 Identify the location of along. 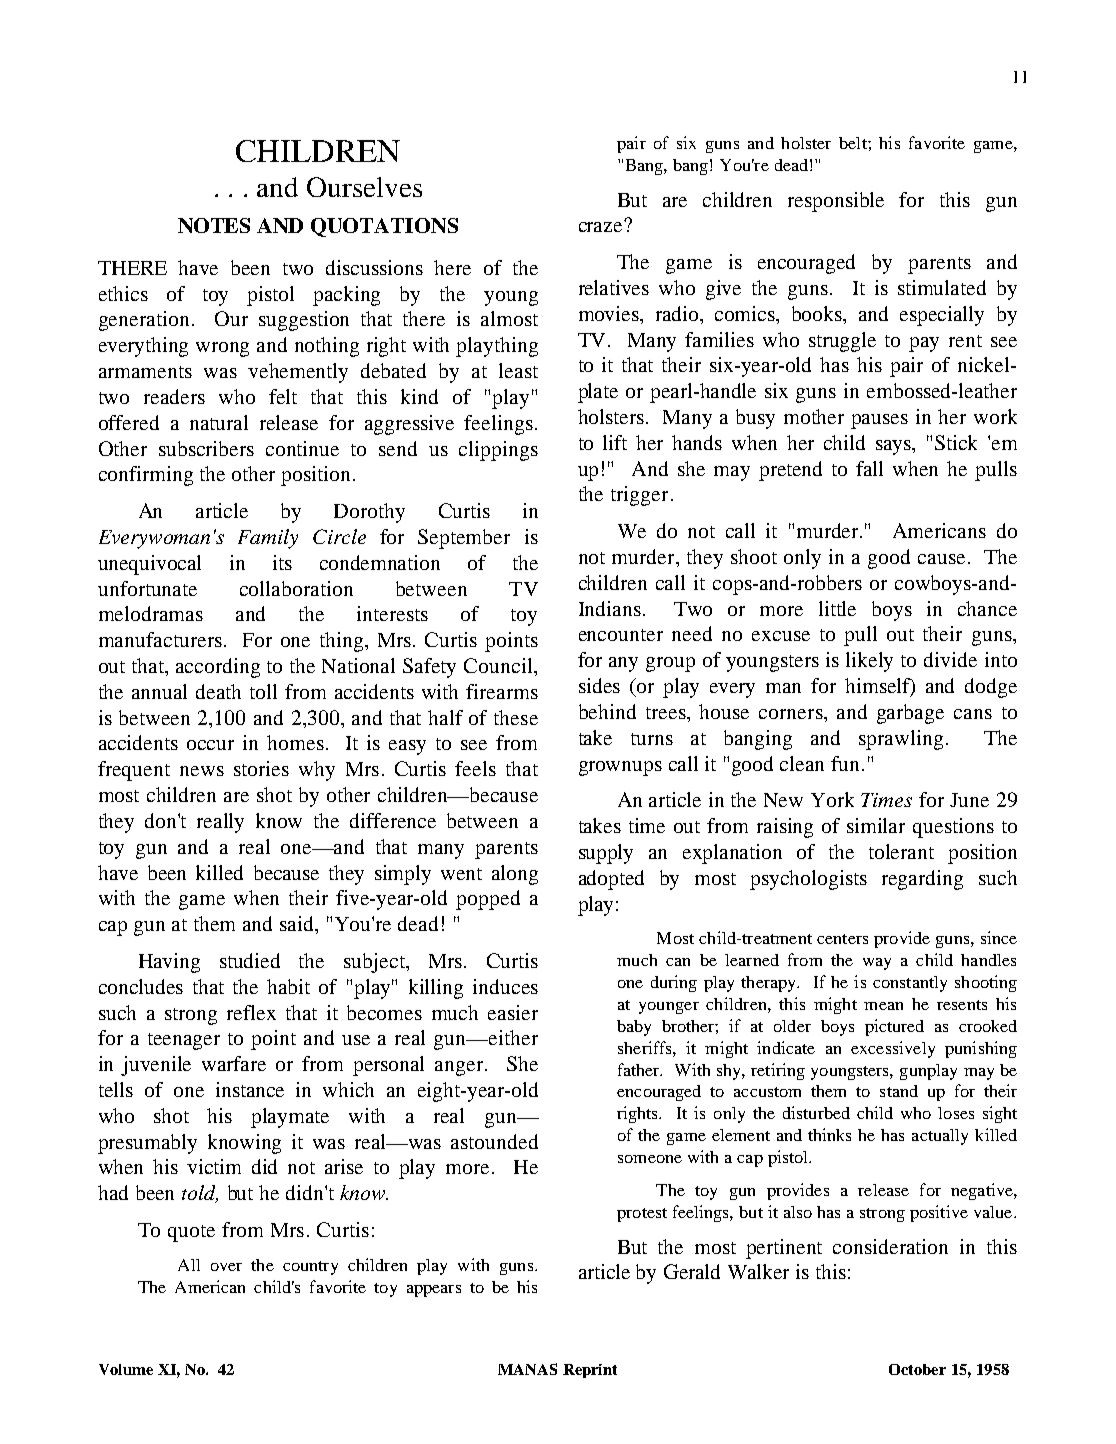
(515, 875).
